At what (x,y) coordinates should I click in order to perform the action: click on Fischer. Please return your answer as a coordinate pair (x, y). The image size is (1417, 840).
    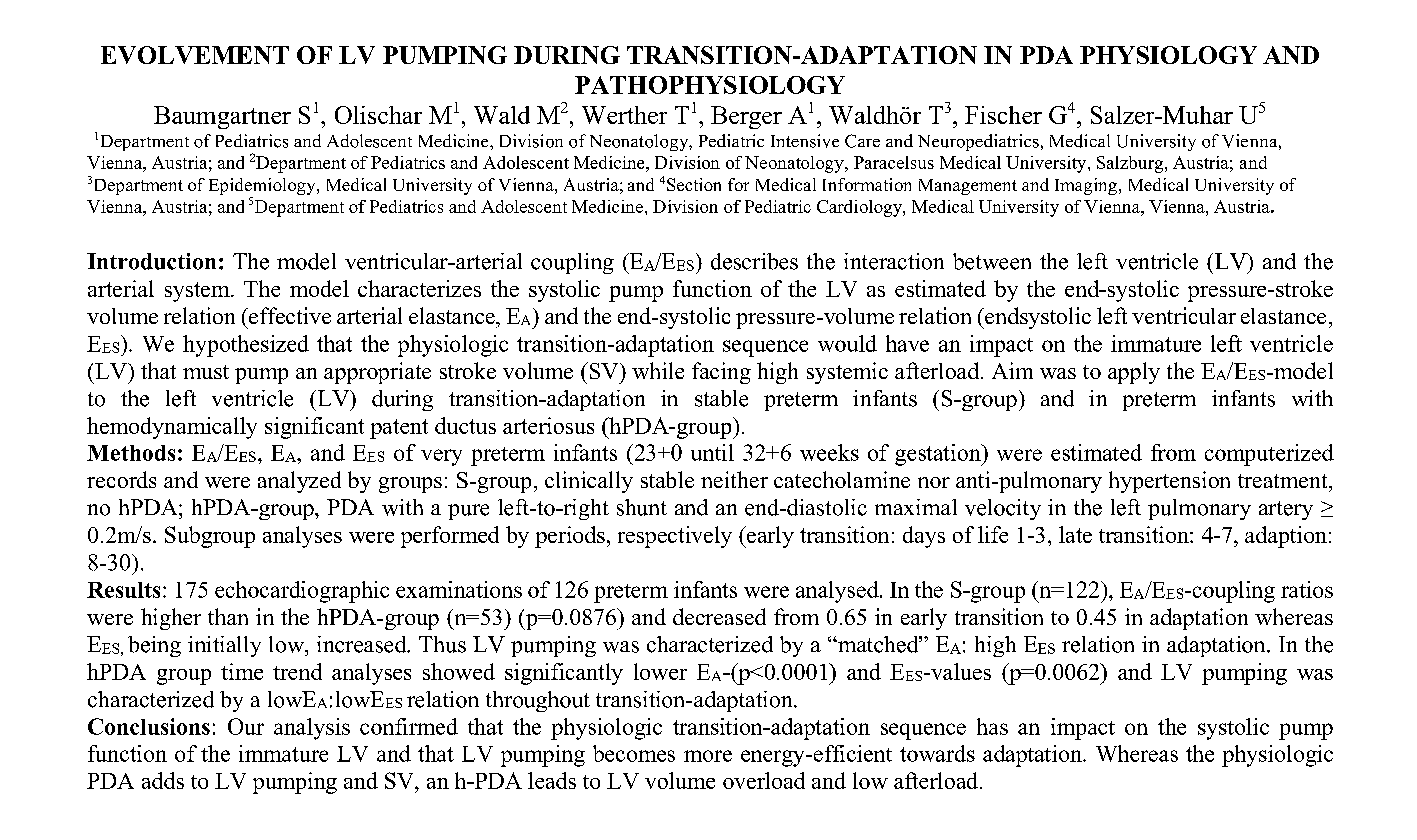
    Looking at the image, I should click on (1003, 115).
